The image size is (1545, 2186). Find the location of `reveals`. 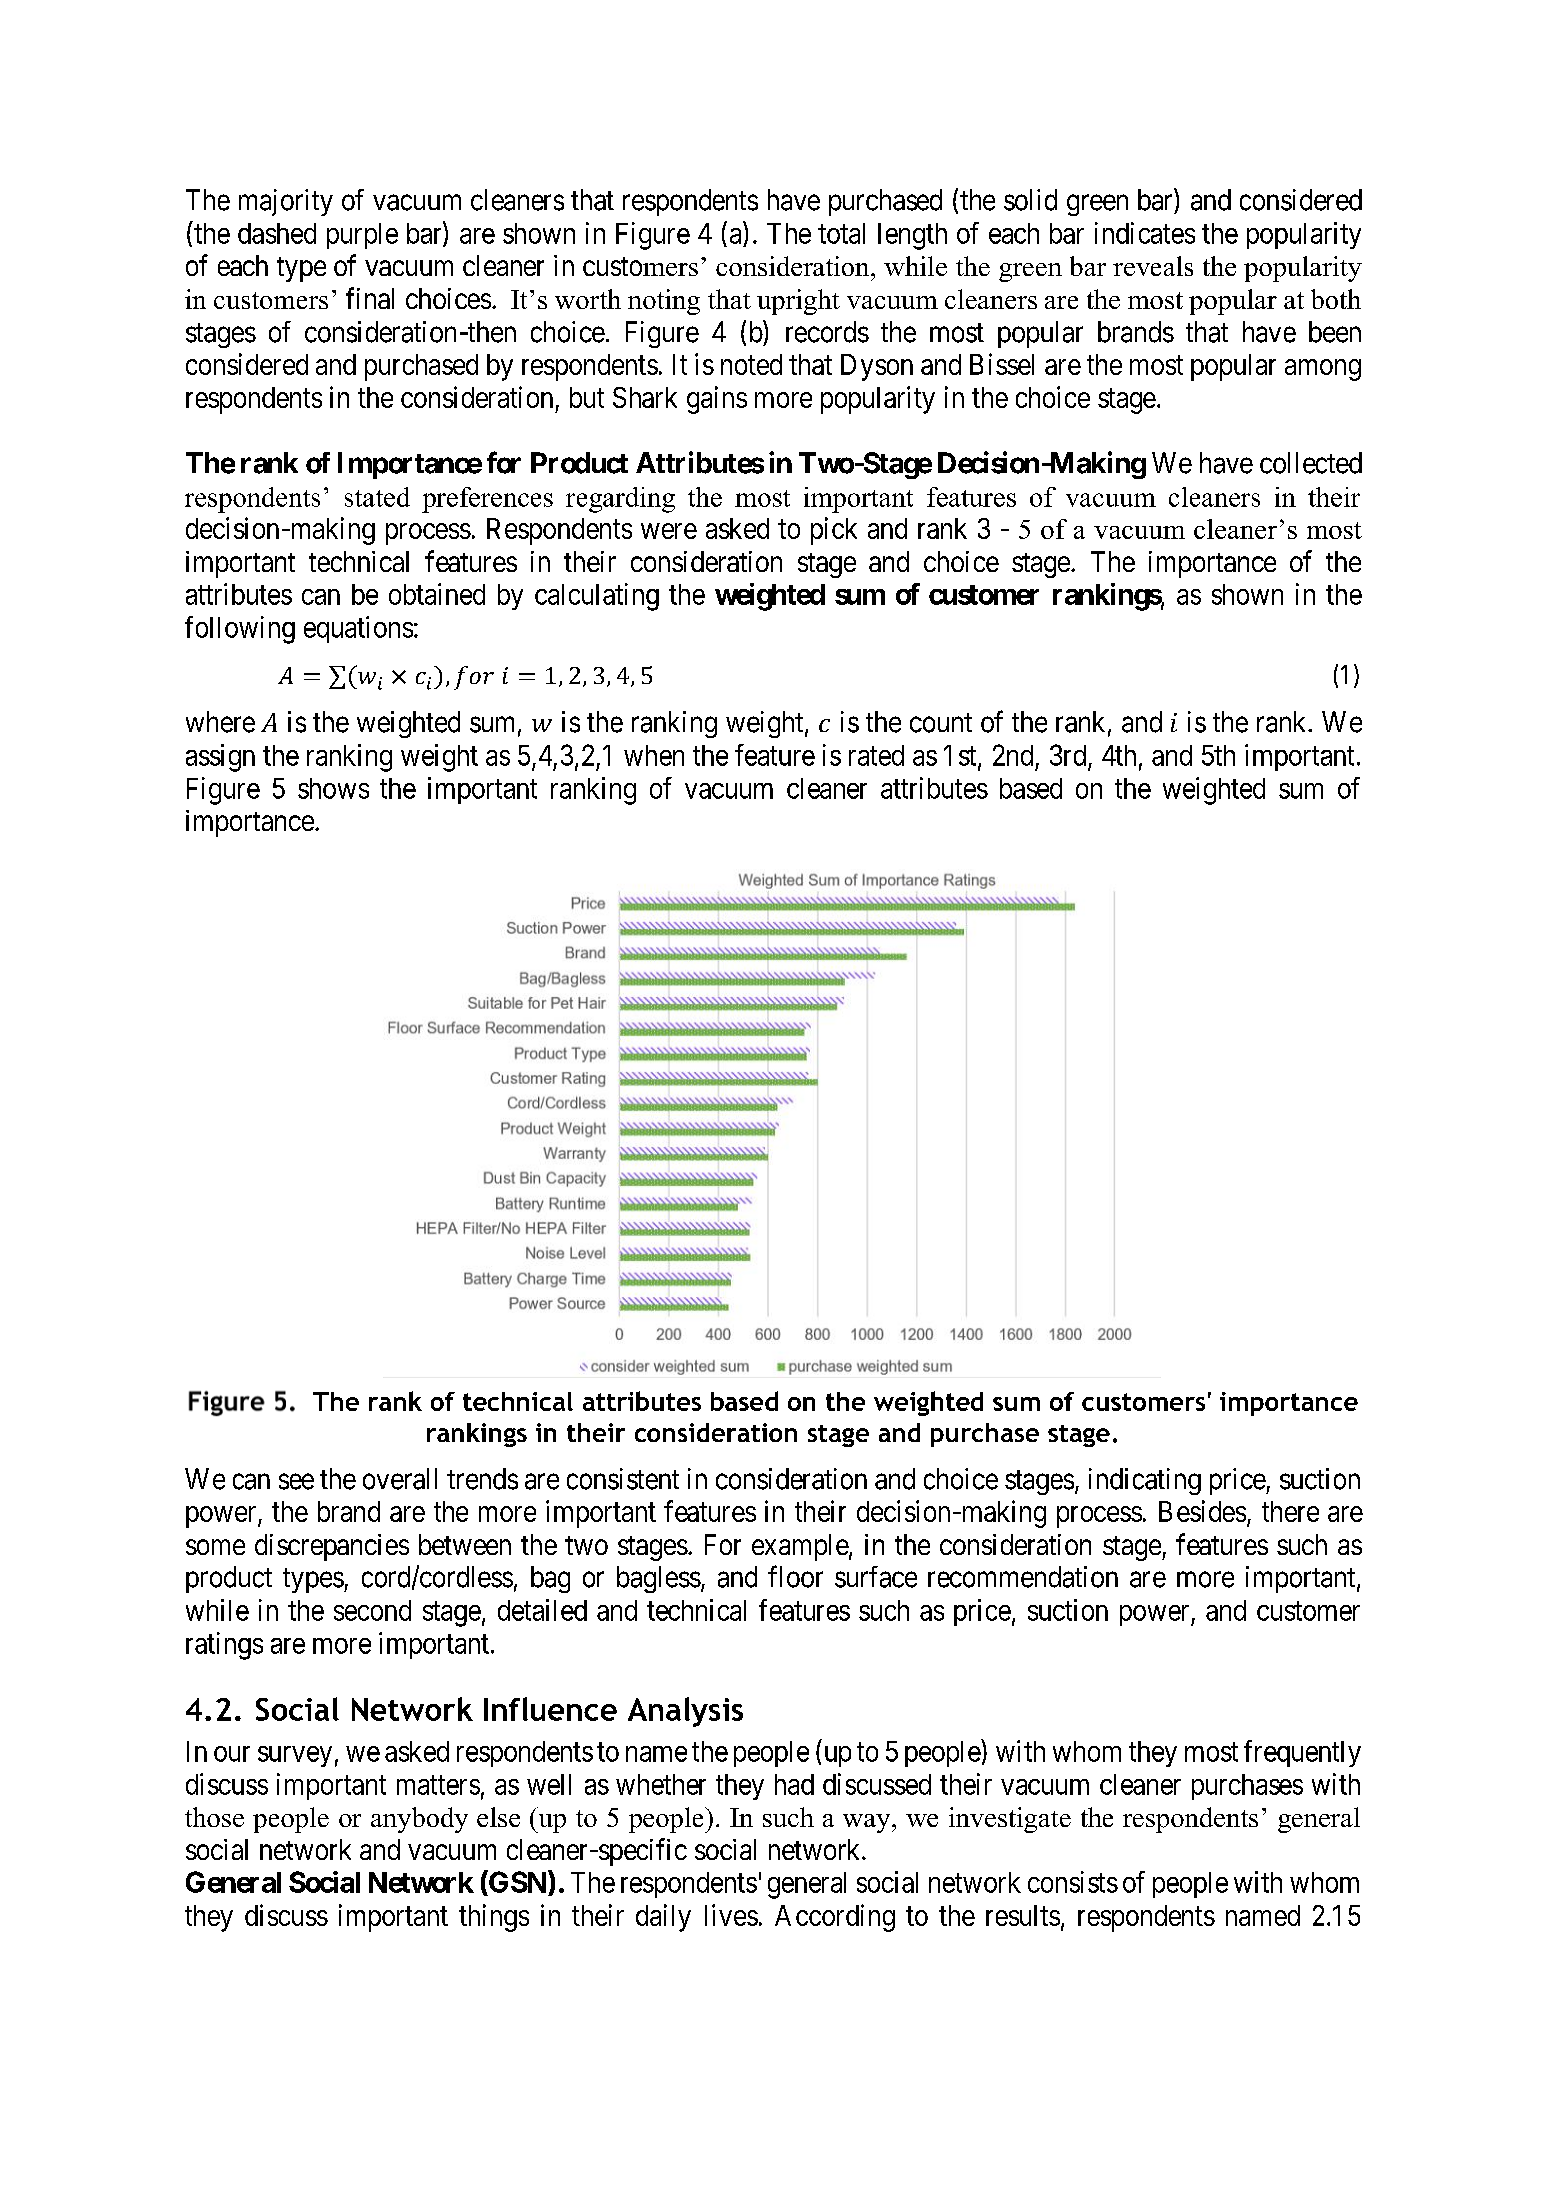

reveals is located at coordinates (1153, 266).
